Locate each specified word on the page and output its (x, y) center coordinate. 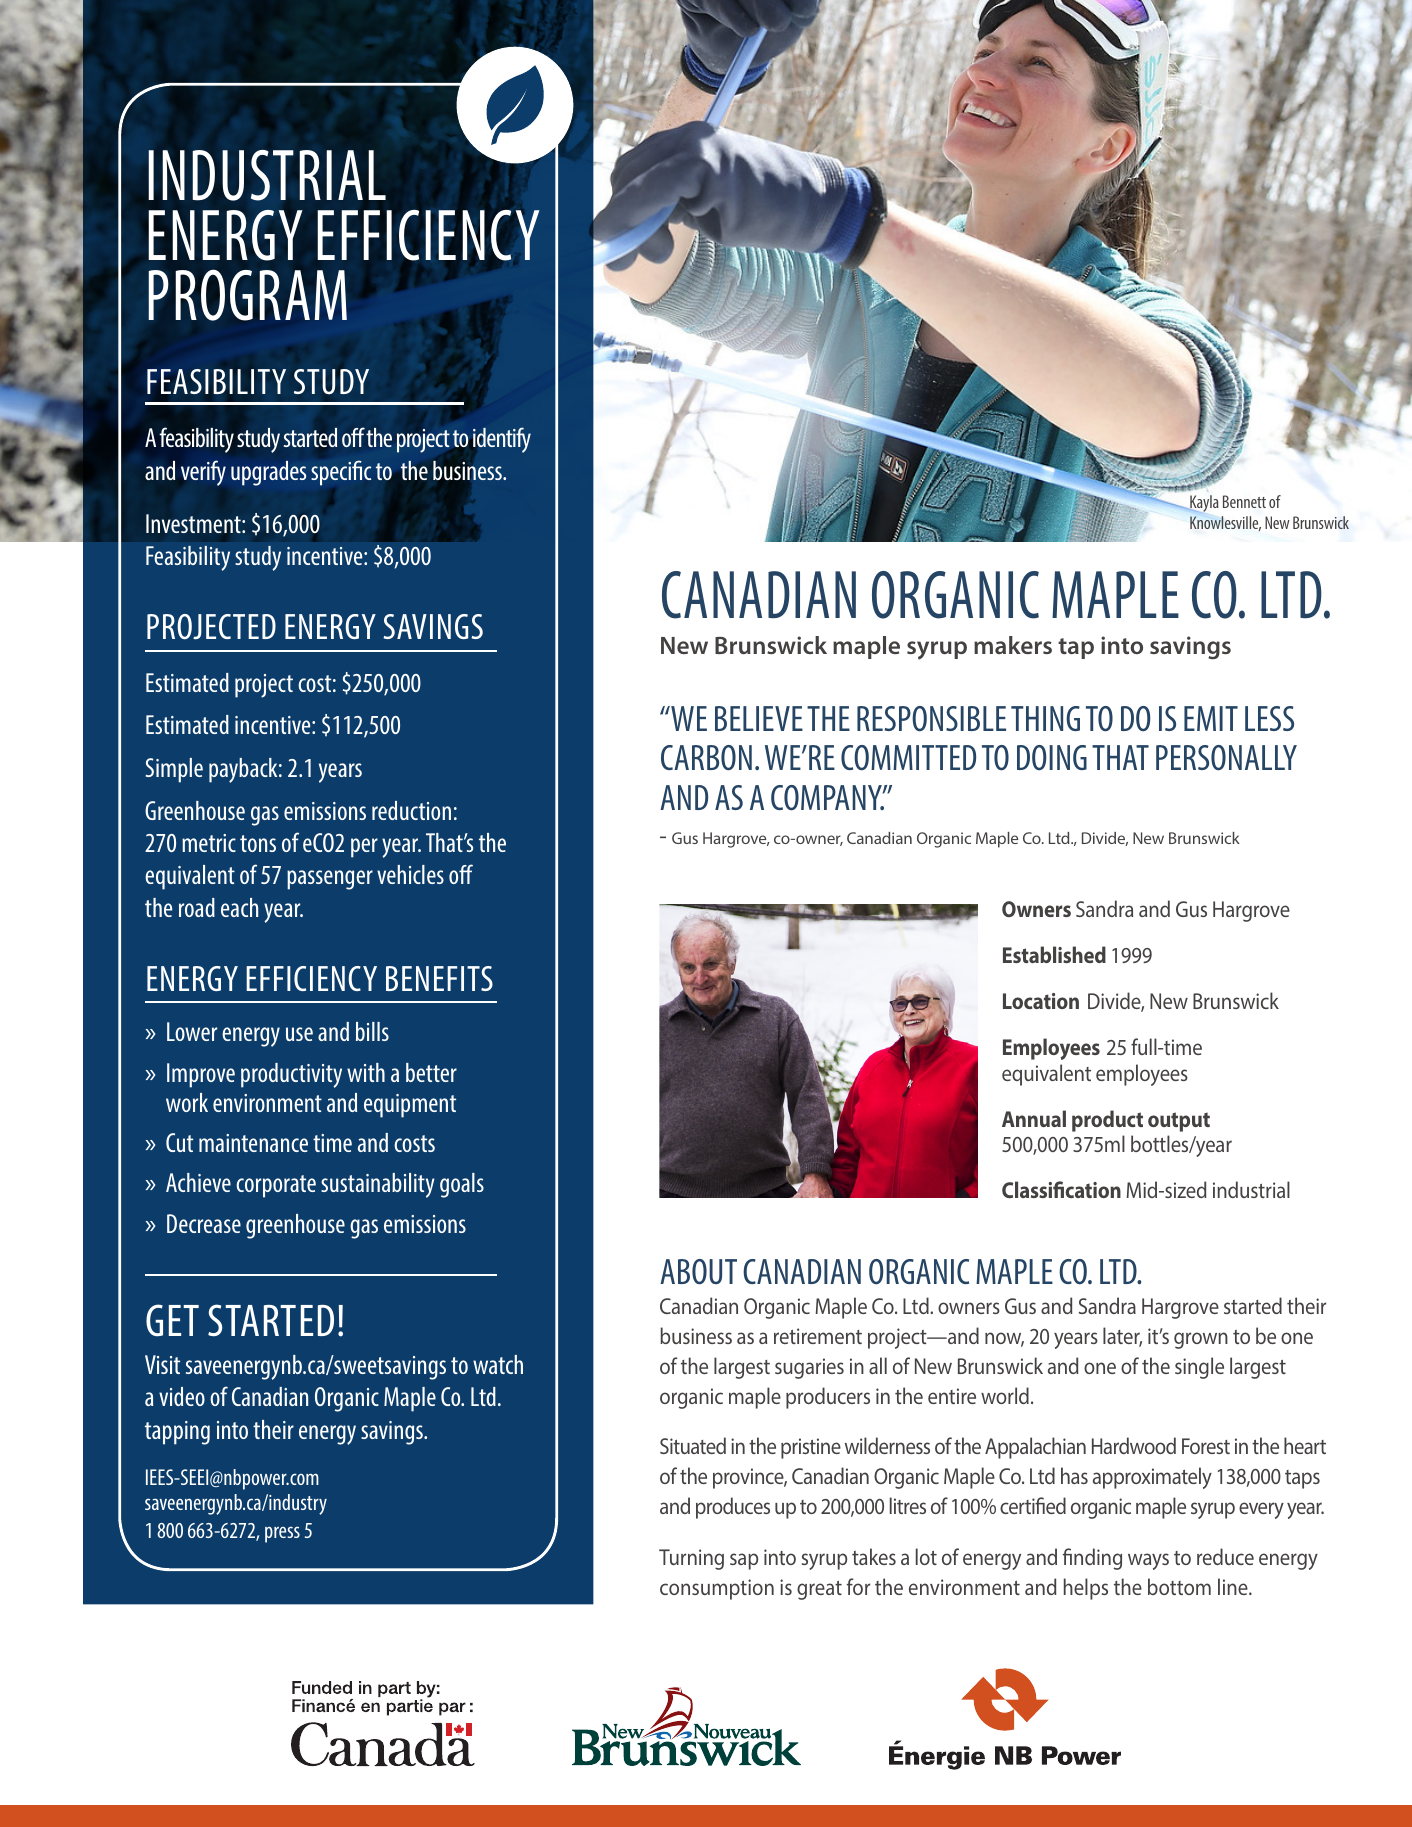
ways (1148, 1561)
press (282, 1534)
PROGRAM (247, 295)
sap (744, 1561)
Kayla (1204, 503)
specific (341, 473)
